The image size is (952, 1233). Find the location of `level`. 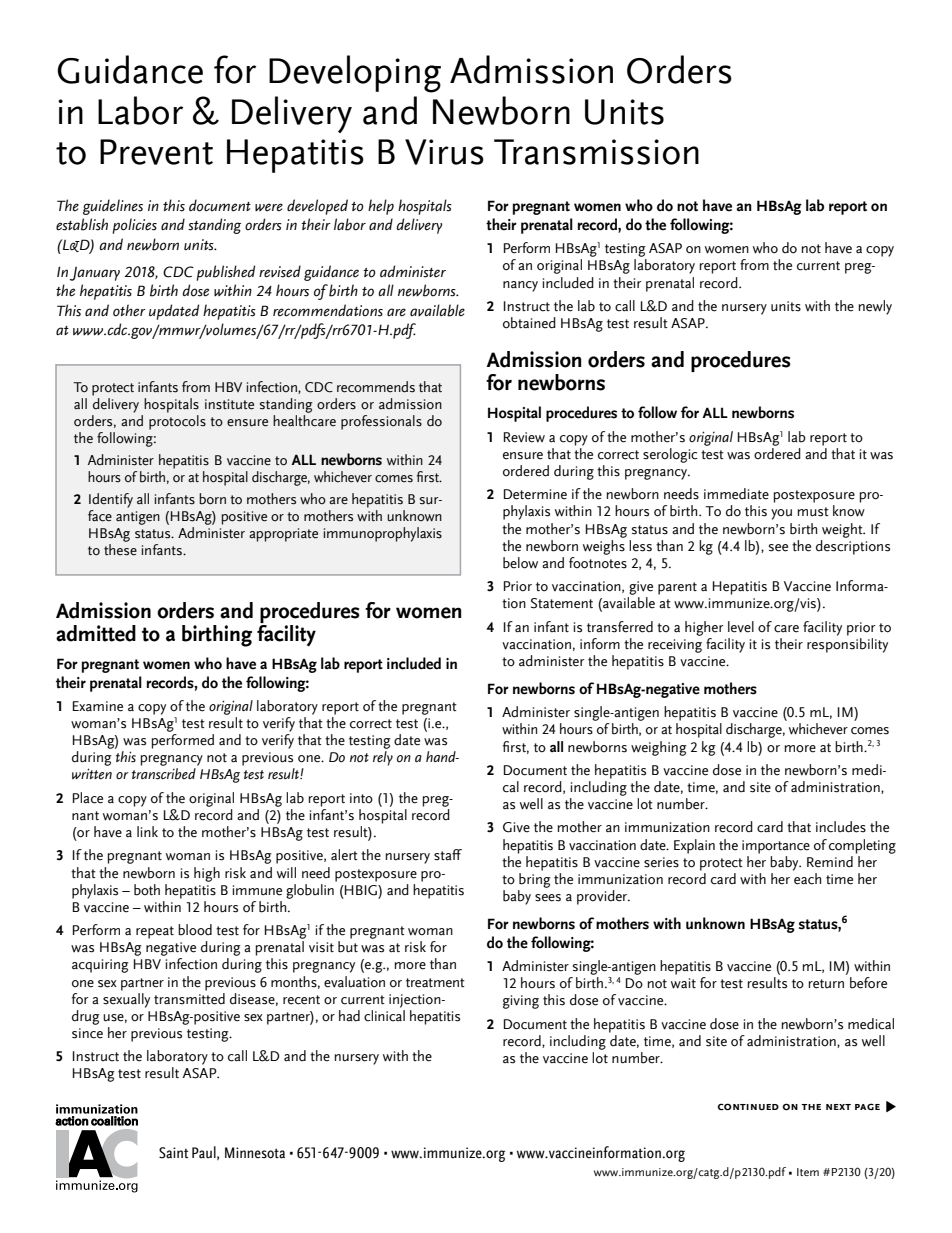

level is located at coordinates (741, 627).
